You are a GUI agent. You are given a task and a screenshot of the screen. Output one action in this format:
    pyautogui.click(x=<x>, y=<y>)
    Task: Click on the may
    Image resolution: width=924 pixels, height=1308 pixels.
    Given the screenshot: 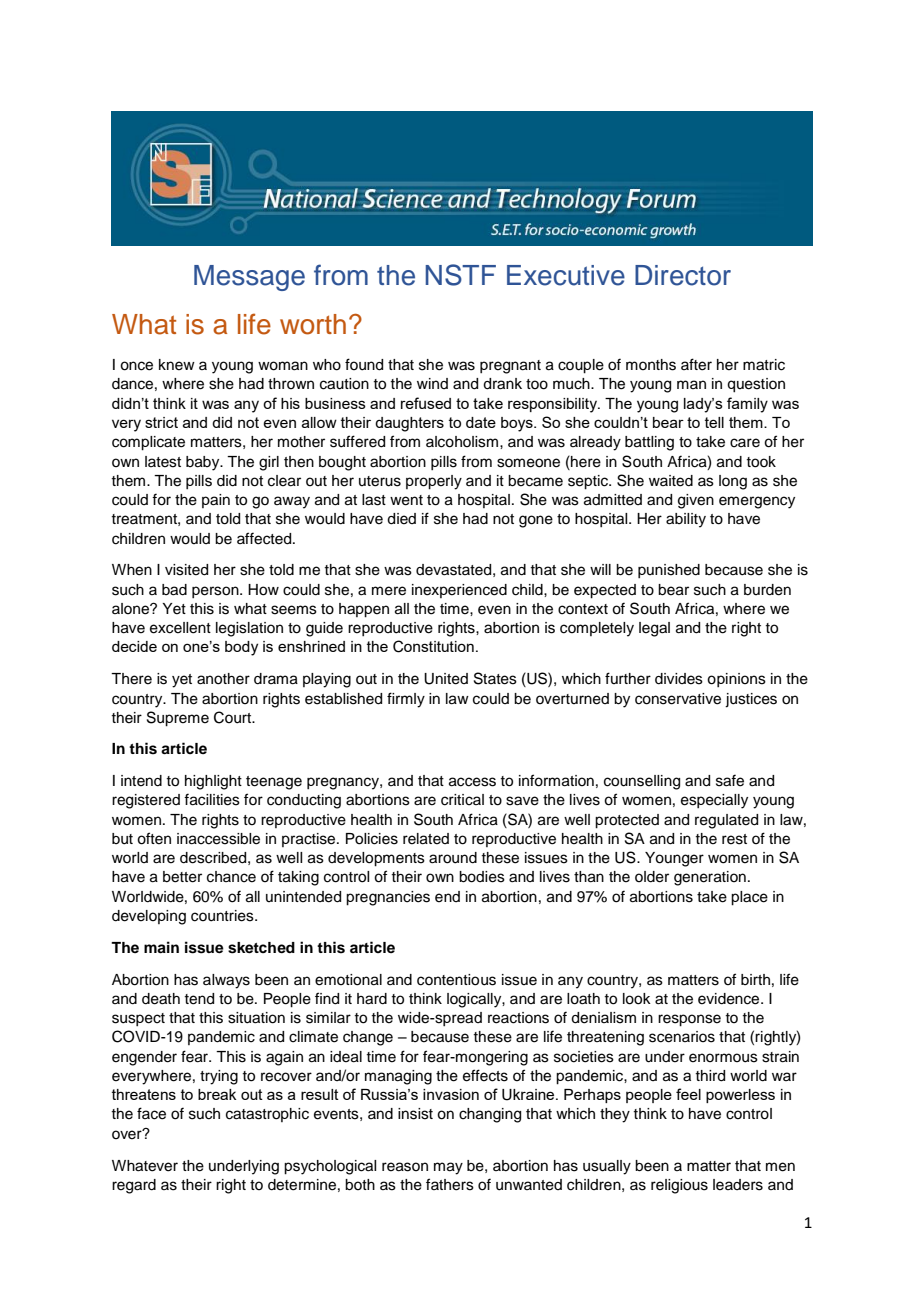 What is the action you would take?
    pyautogui.click(x=448, y=1168)
